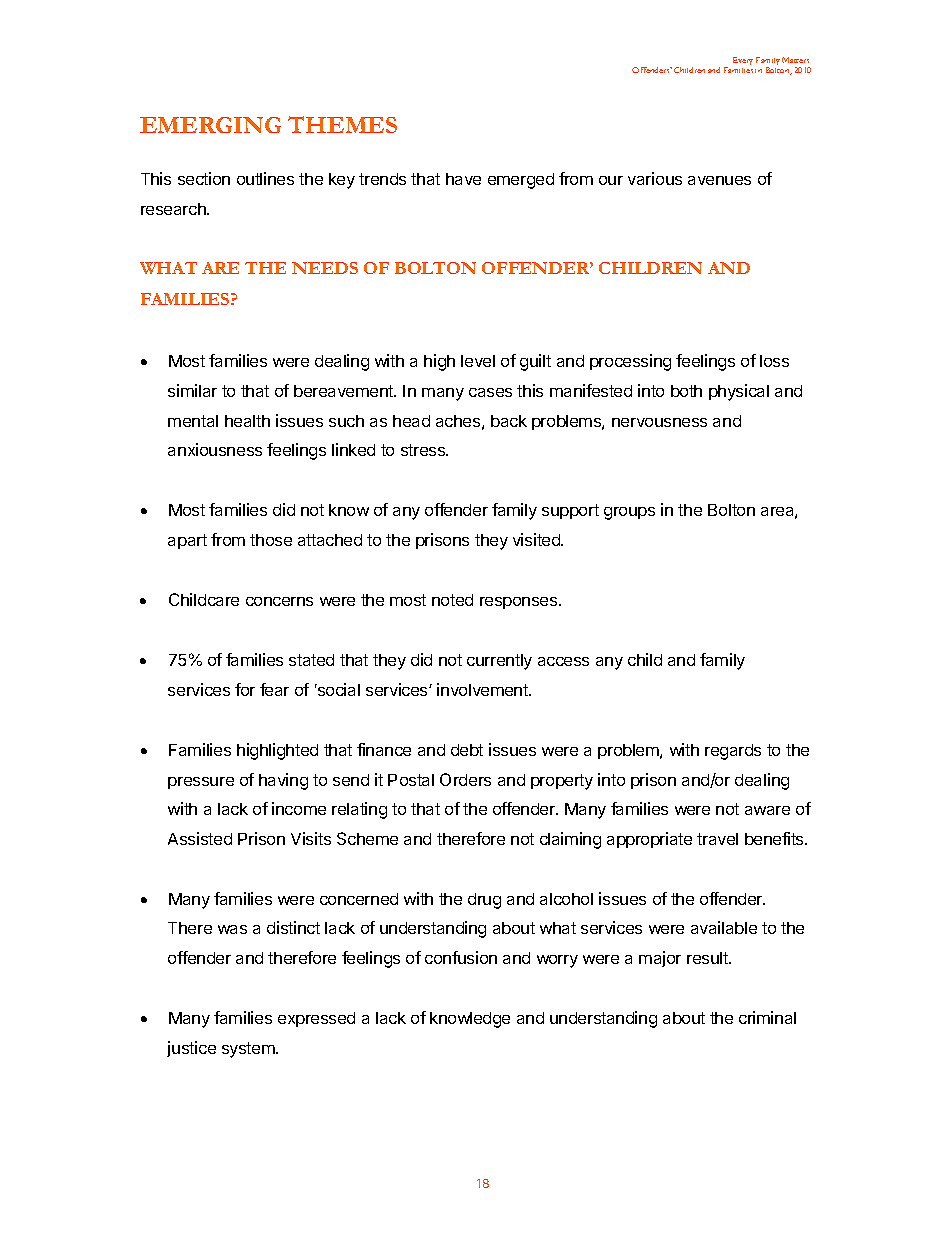 This screenshot has height=1233, width=952. Describe the element at coordinates (463, 179) in the screenshot. I see `have` at that location.
